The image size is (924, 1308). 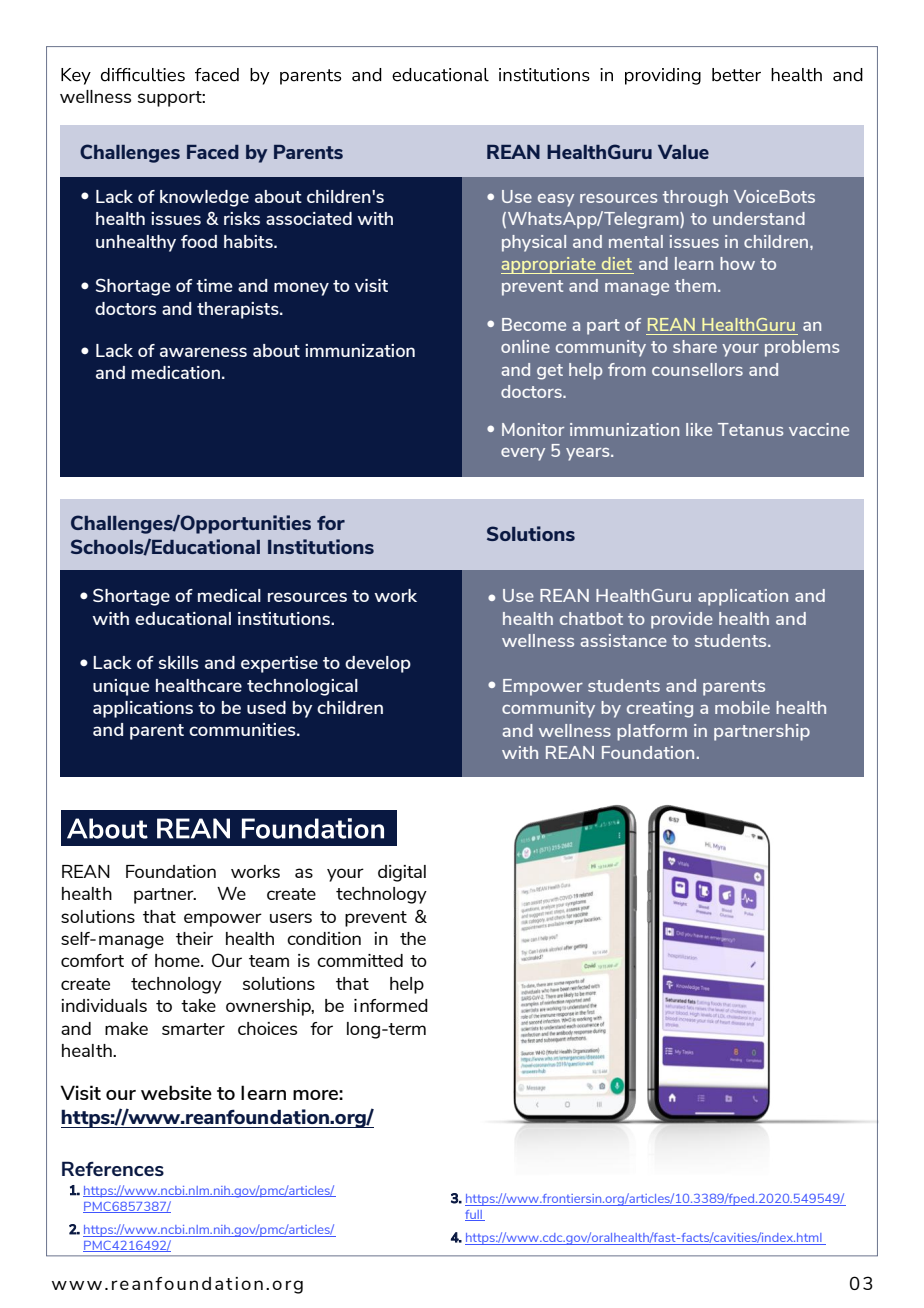 What do you see at coordinates (204, 198) in the page?
I see `knowledge` at bounding box center [204, 198].
